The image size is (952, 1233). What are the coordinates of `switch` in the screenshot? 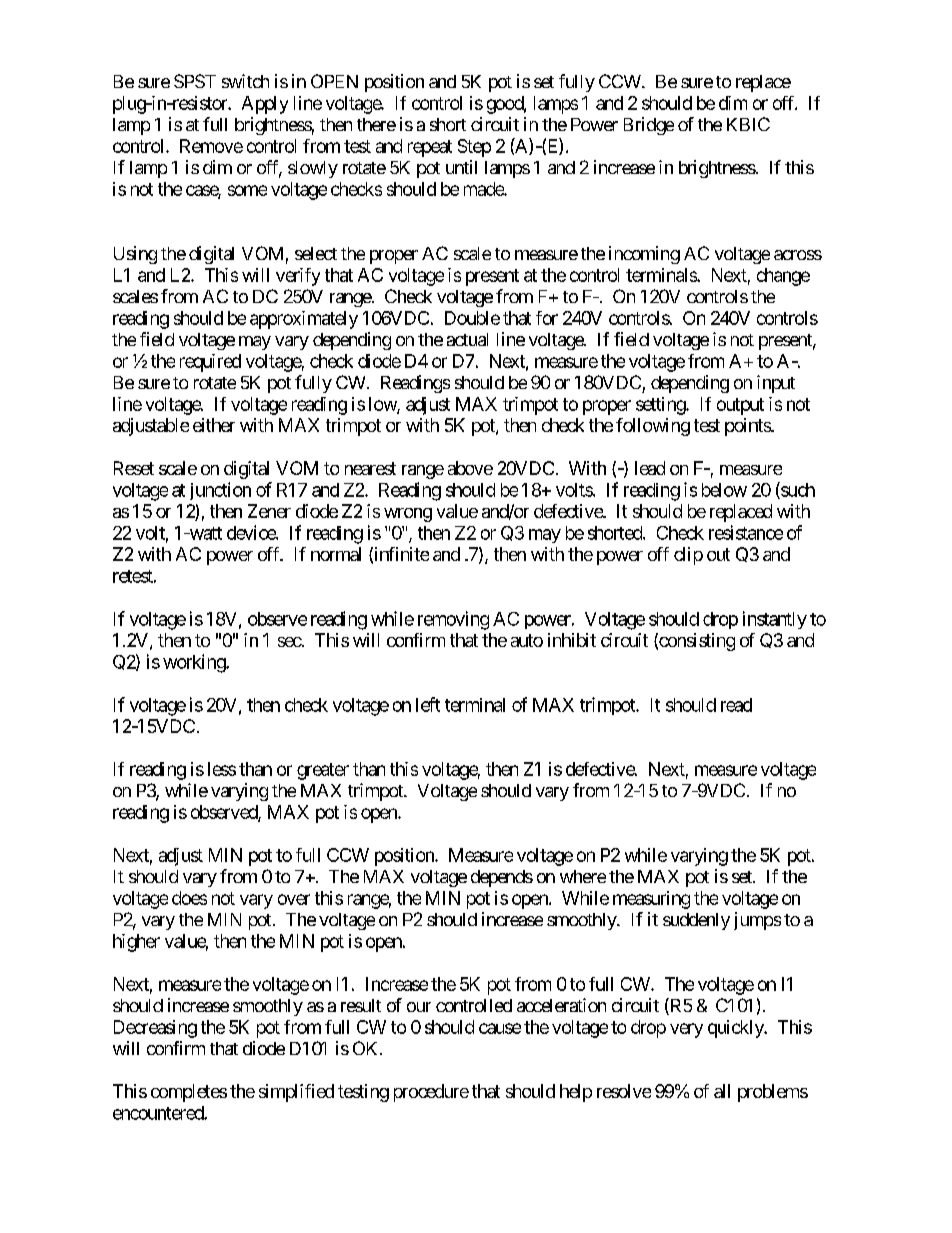 It's located at (245, 81).
